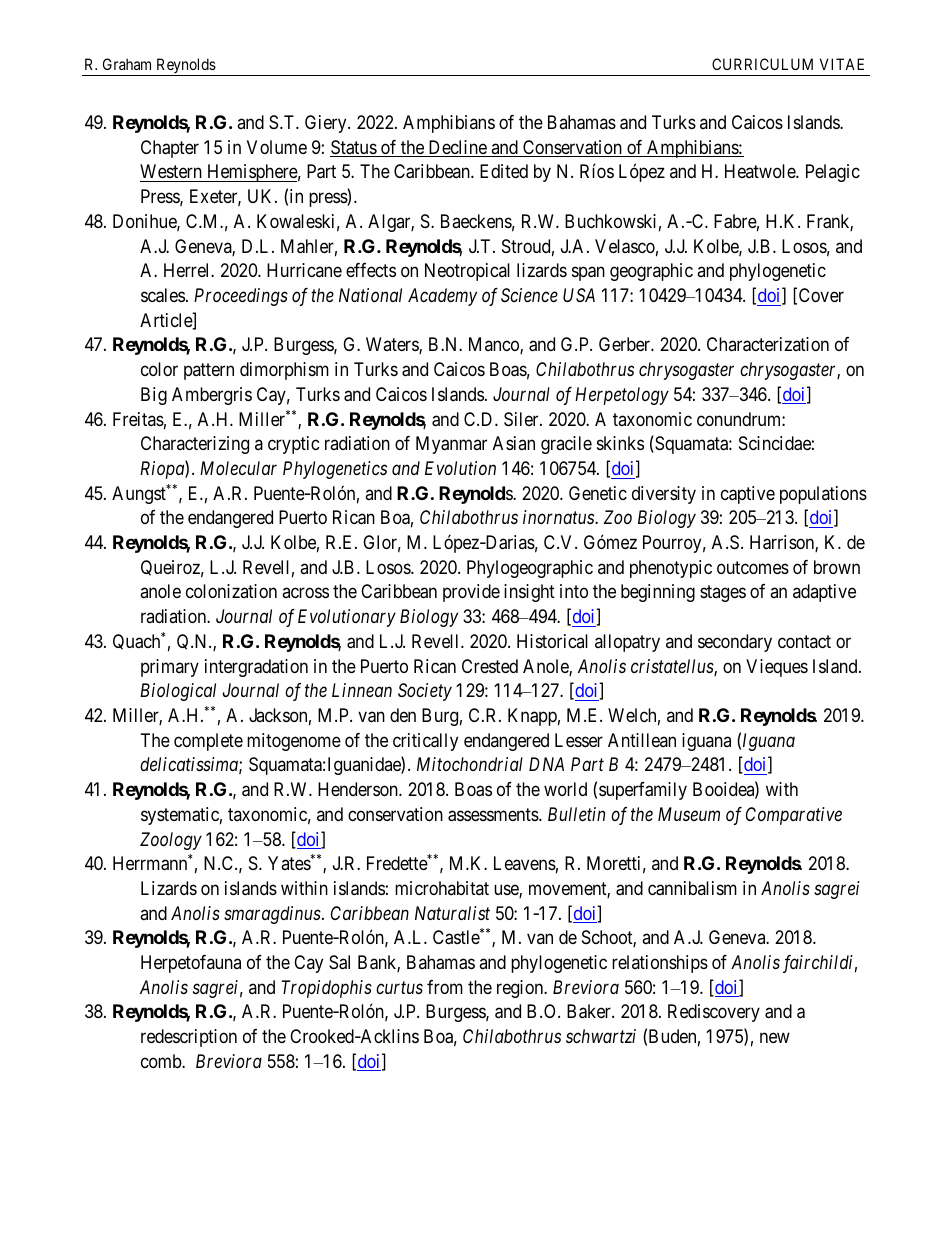  I want to click on CURRICULUM, so click(762, 64).
